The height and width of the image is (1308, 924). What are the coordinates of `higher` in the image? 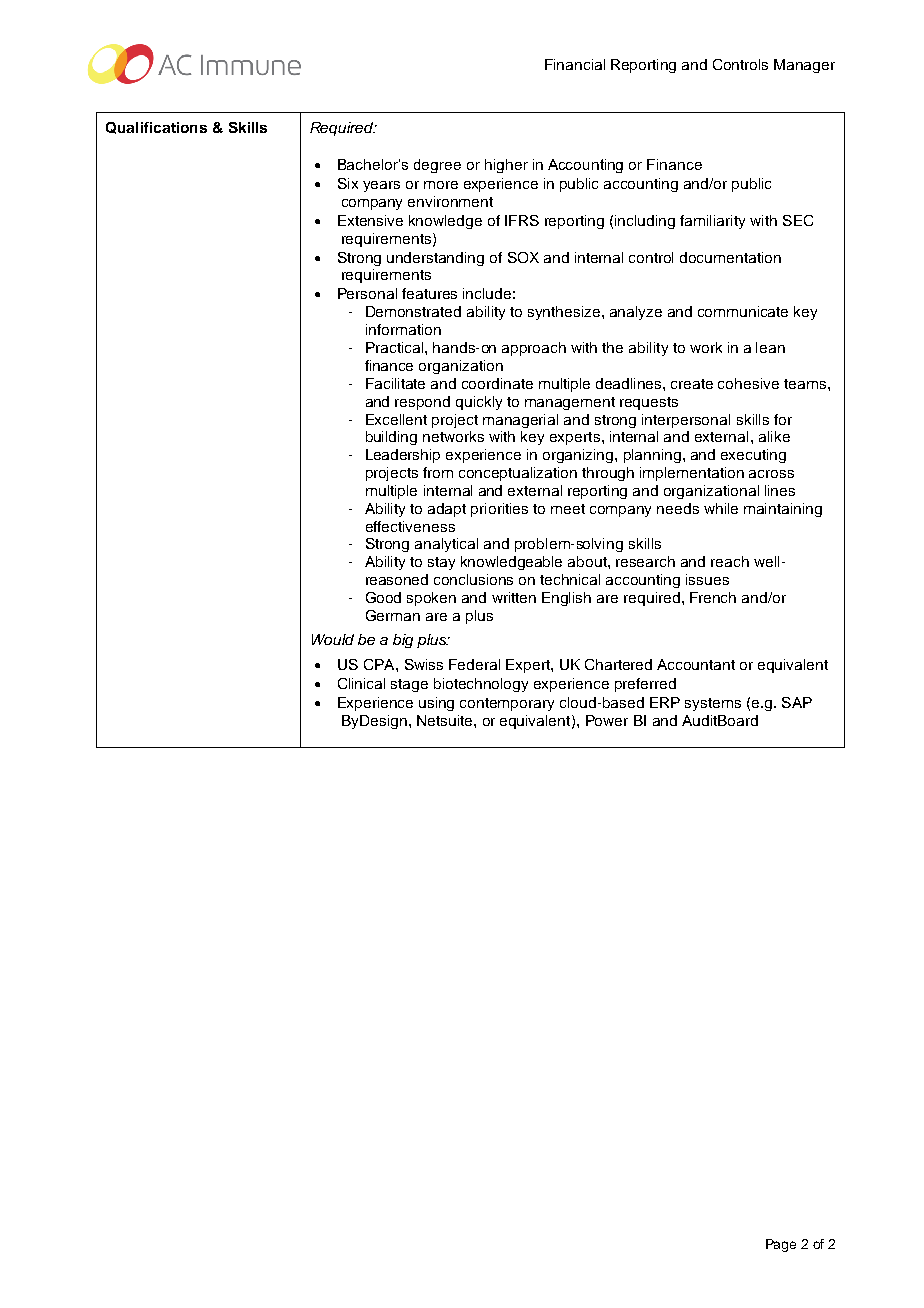 It's located at (506, 166).
